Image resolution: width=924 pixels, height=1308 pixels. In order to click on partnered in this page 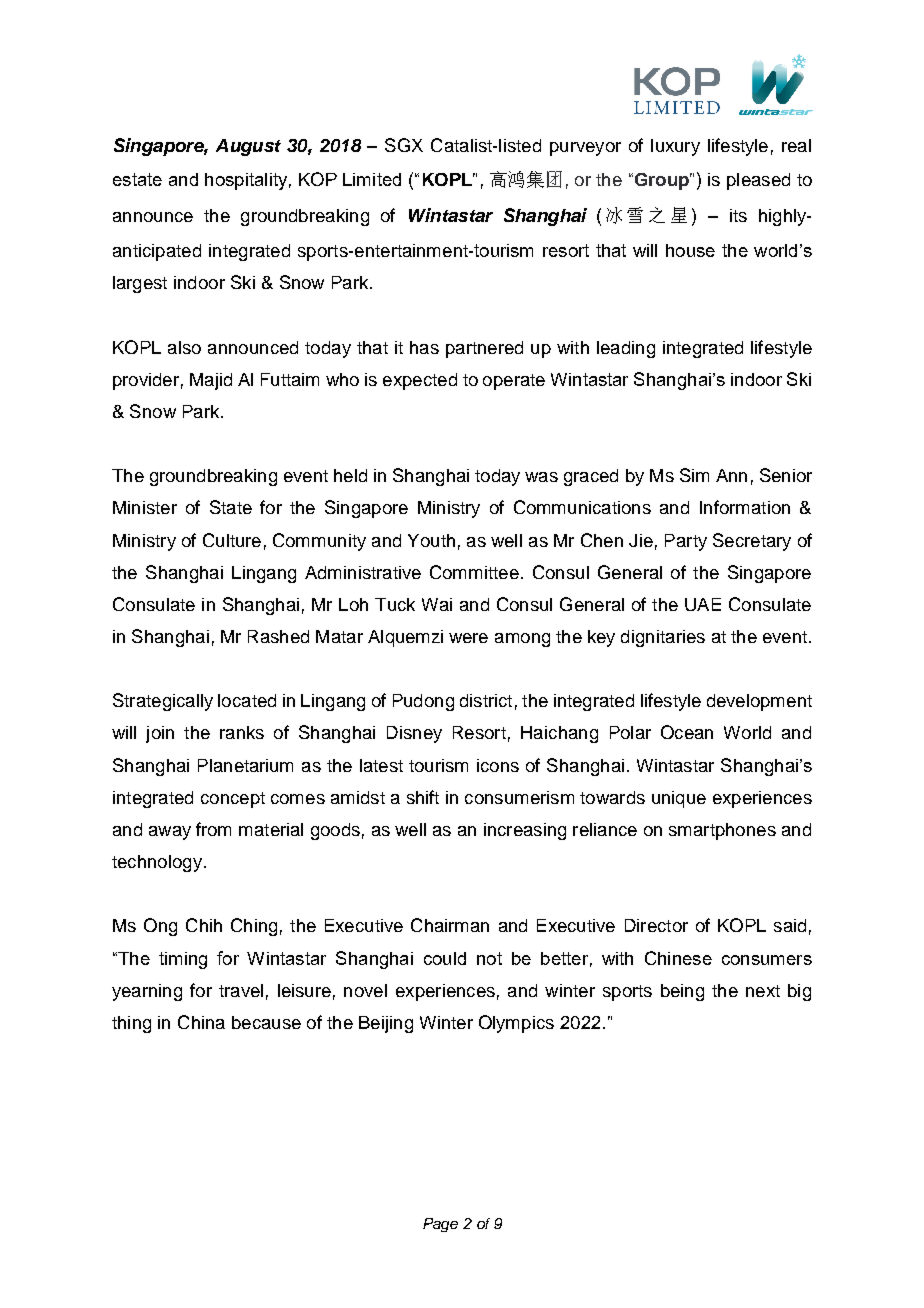, I will do `click(484, 349)`.
